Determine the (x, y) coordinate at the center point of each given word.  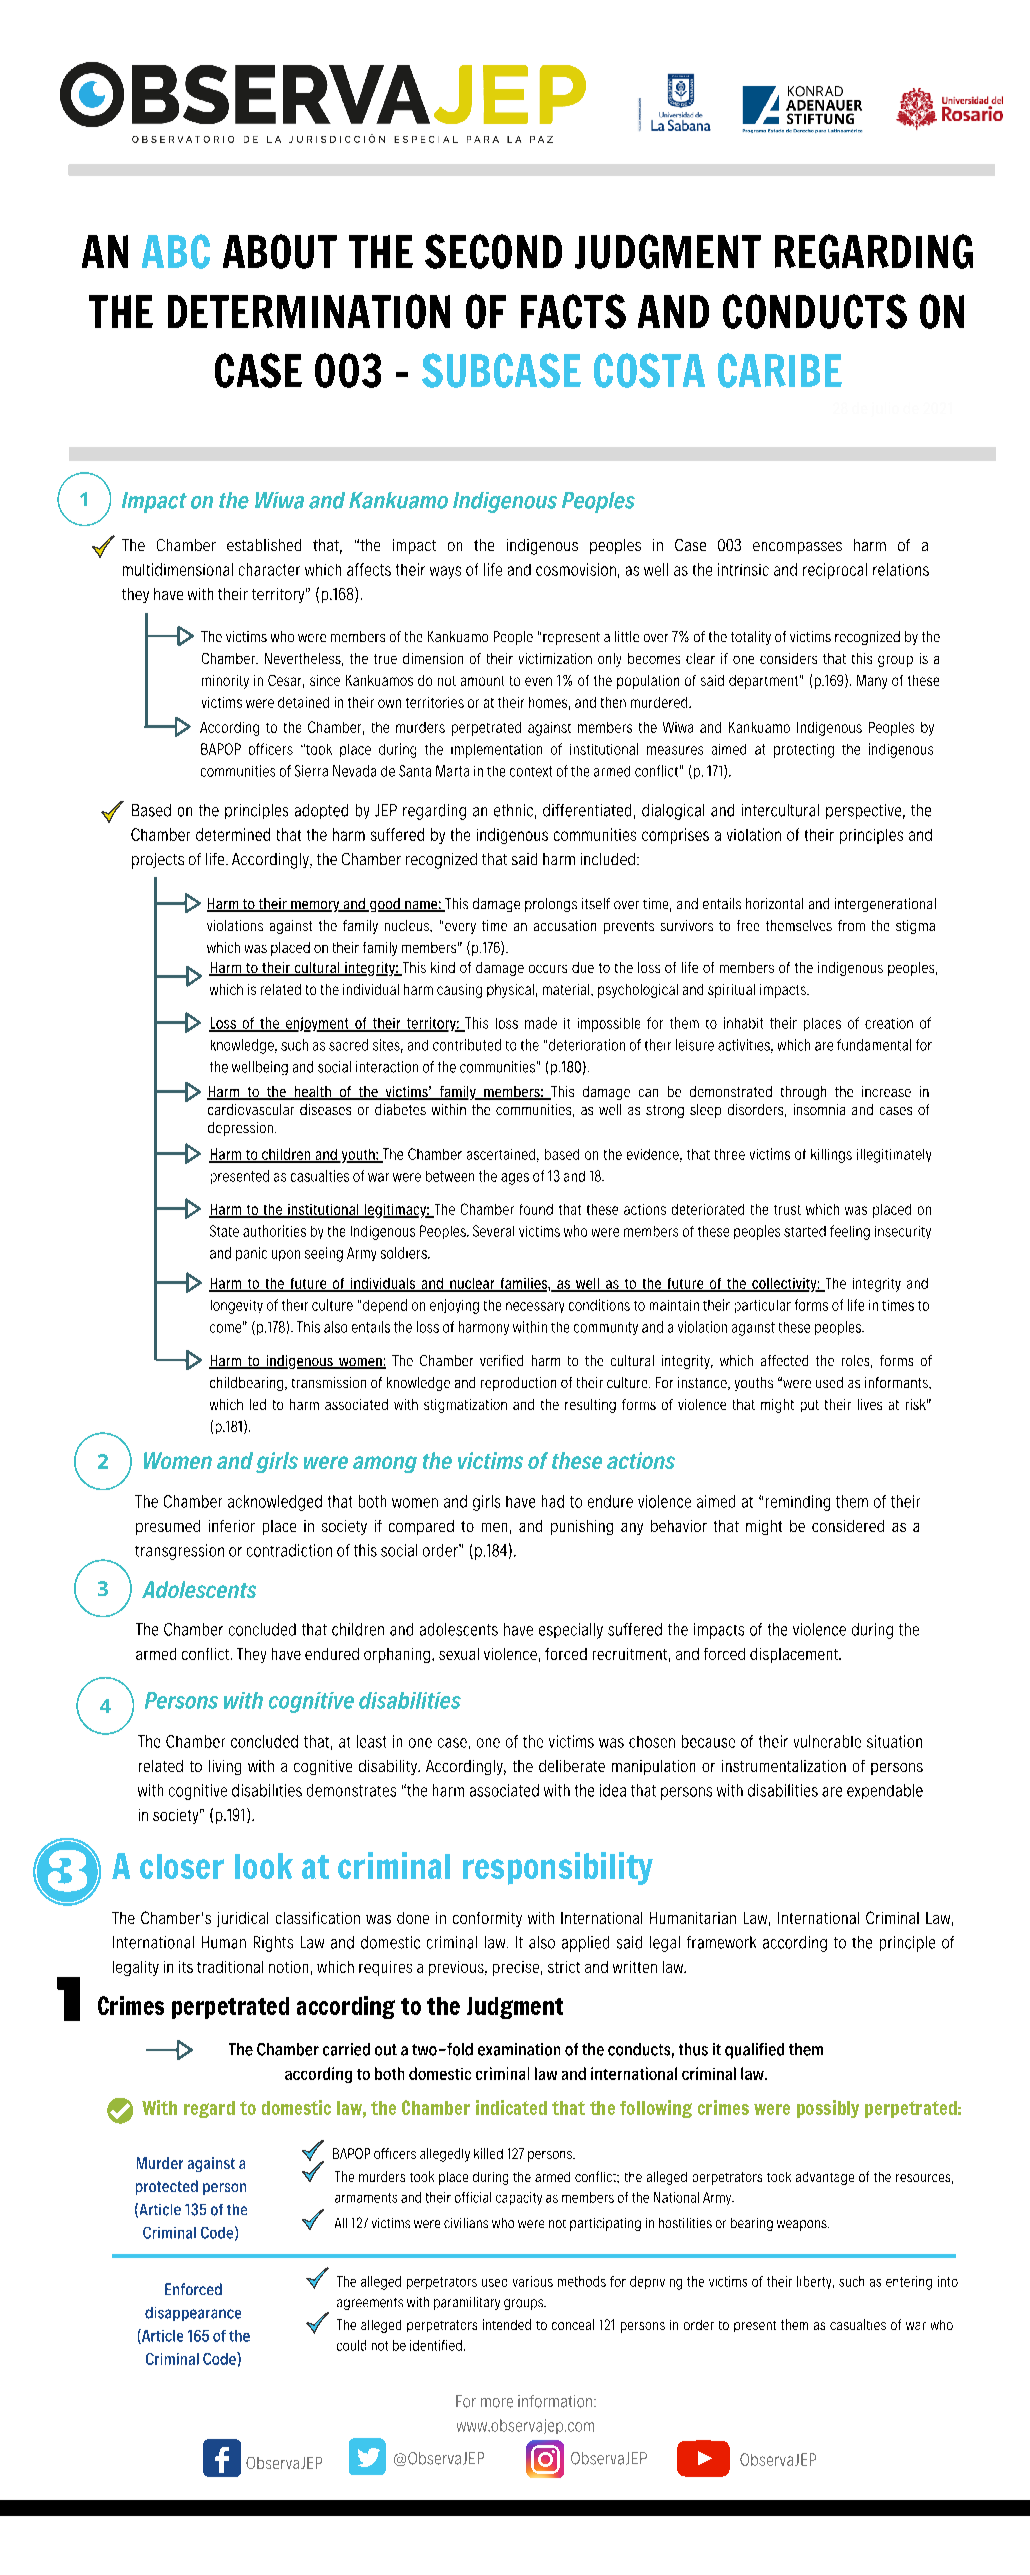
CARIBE (780, 370)
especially (571, 1631)
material (567, 989)
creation (889, 1023)
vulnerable (827, 1741)
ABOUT (280, 251)
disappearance (193, 2314)
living (225, 1767)
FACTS (573, 311)
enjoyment (317, 1024)
